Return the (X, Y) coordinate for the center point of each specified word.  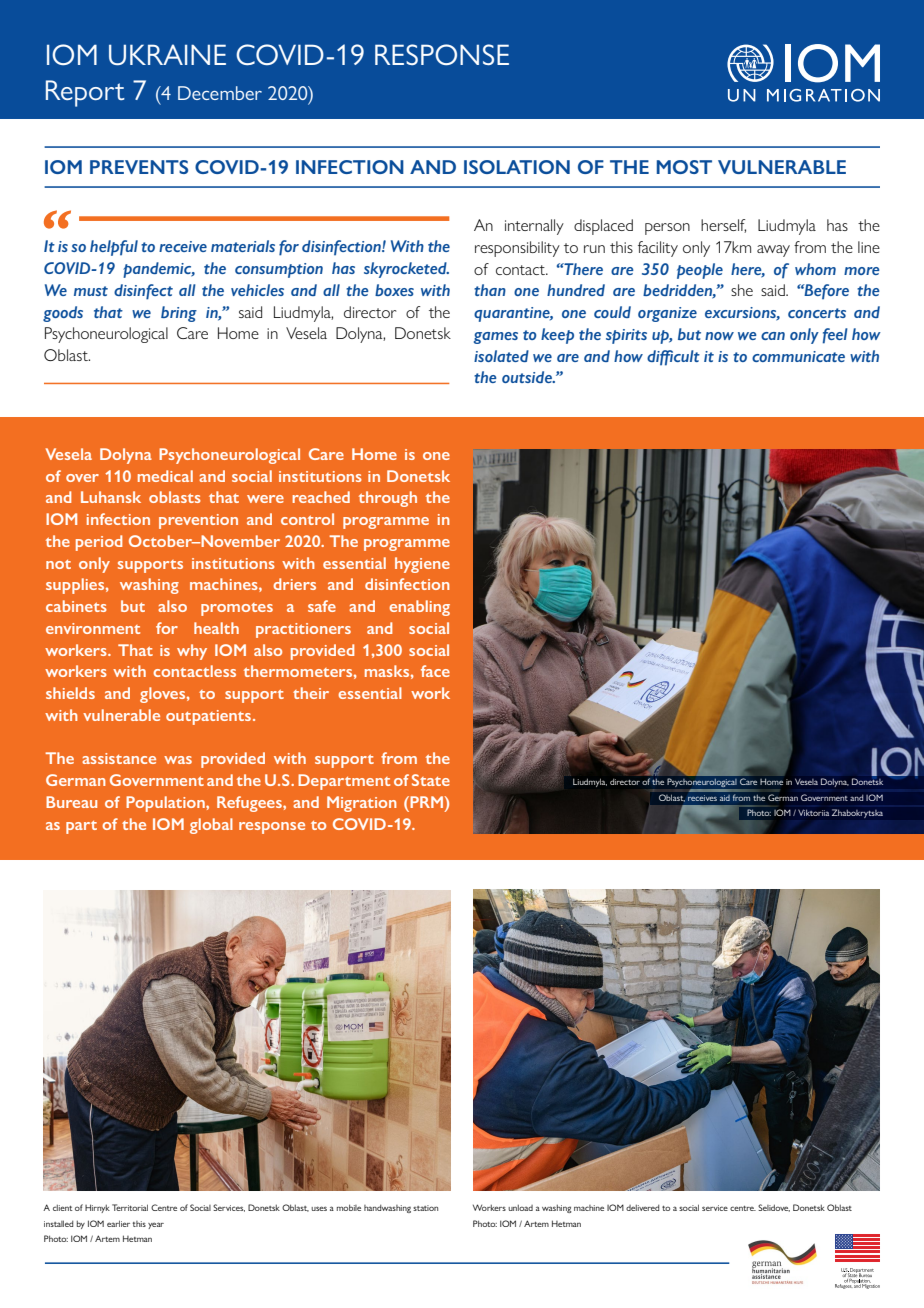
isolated (501, 356)
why (192, 652)
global (211, 826)
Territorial (130, 1207)
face (435, 671)
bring (179, 314)
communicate (798, 356)
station (425, 1208)
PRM (427, 802)
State (431, 780)
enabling (419, 608)
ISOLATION (517, 167)
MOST (684, 167)
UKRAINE (167, 54)
